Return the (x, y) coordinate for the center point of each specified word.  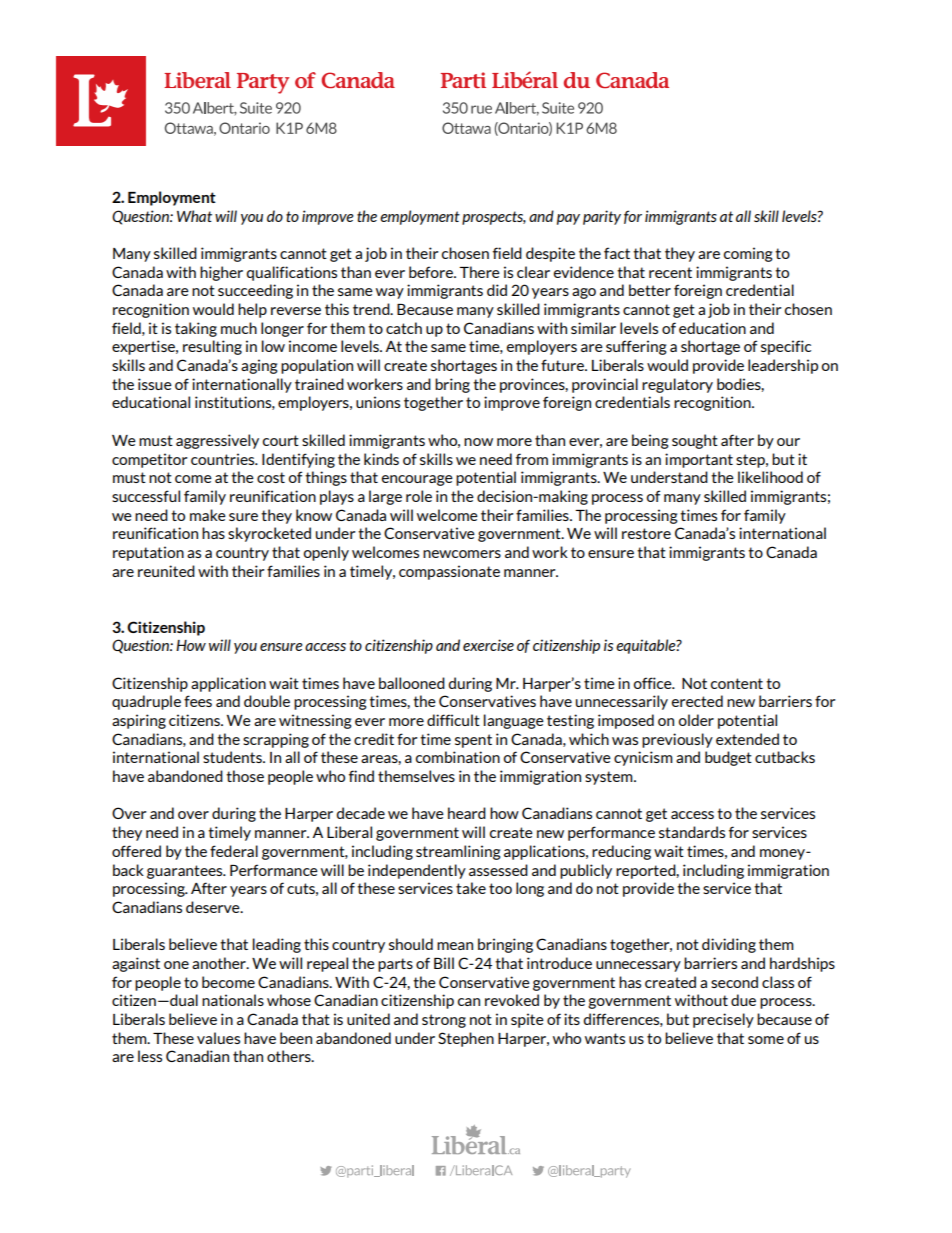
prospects (494, 218)
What (194, 216)
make (208, 515)
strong (444, 1021)
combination (458, 757)
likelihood (770, 477)
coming (748, 254)
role (419, 496)
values (218, 1038)
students (233, 757)
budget (728, 758)
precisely (723, 1020)
